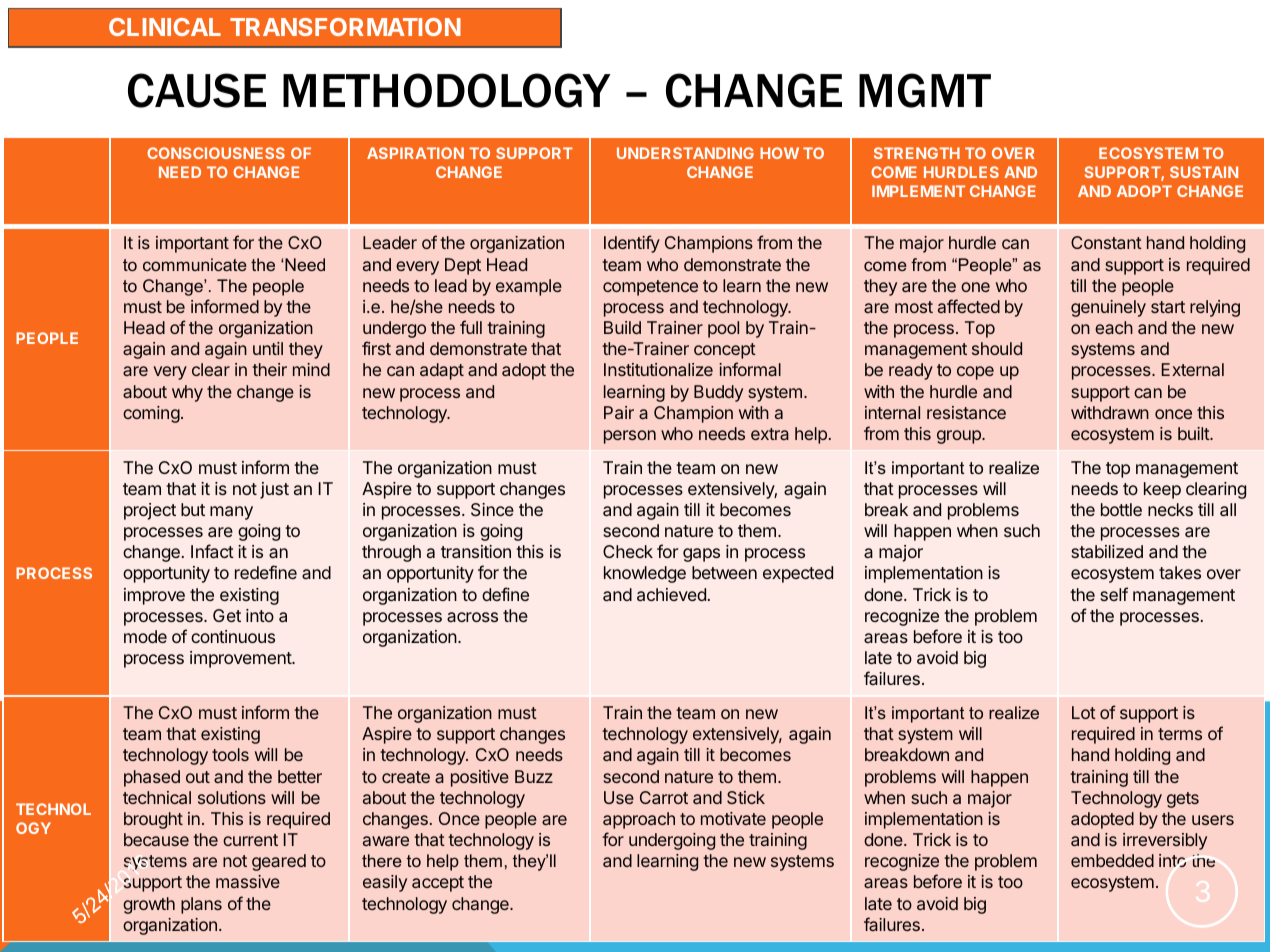 This screenshot has width=1270, height=952. What do you see at coordinates (274, 490) in the screenshot?
I see `just` at bounding box center [274, 490].
